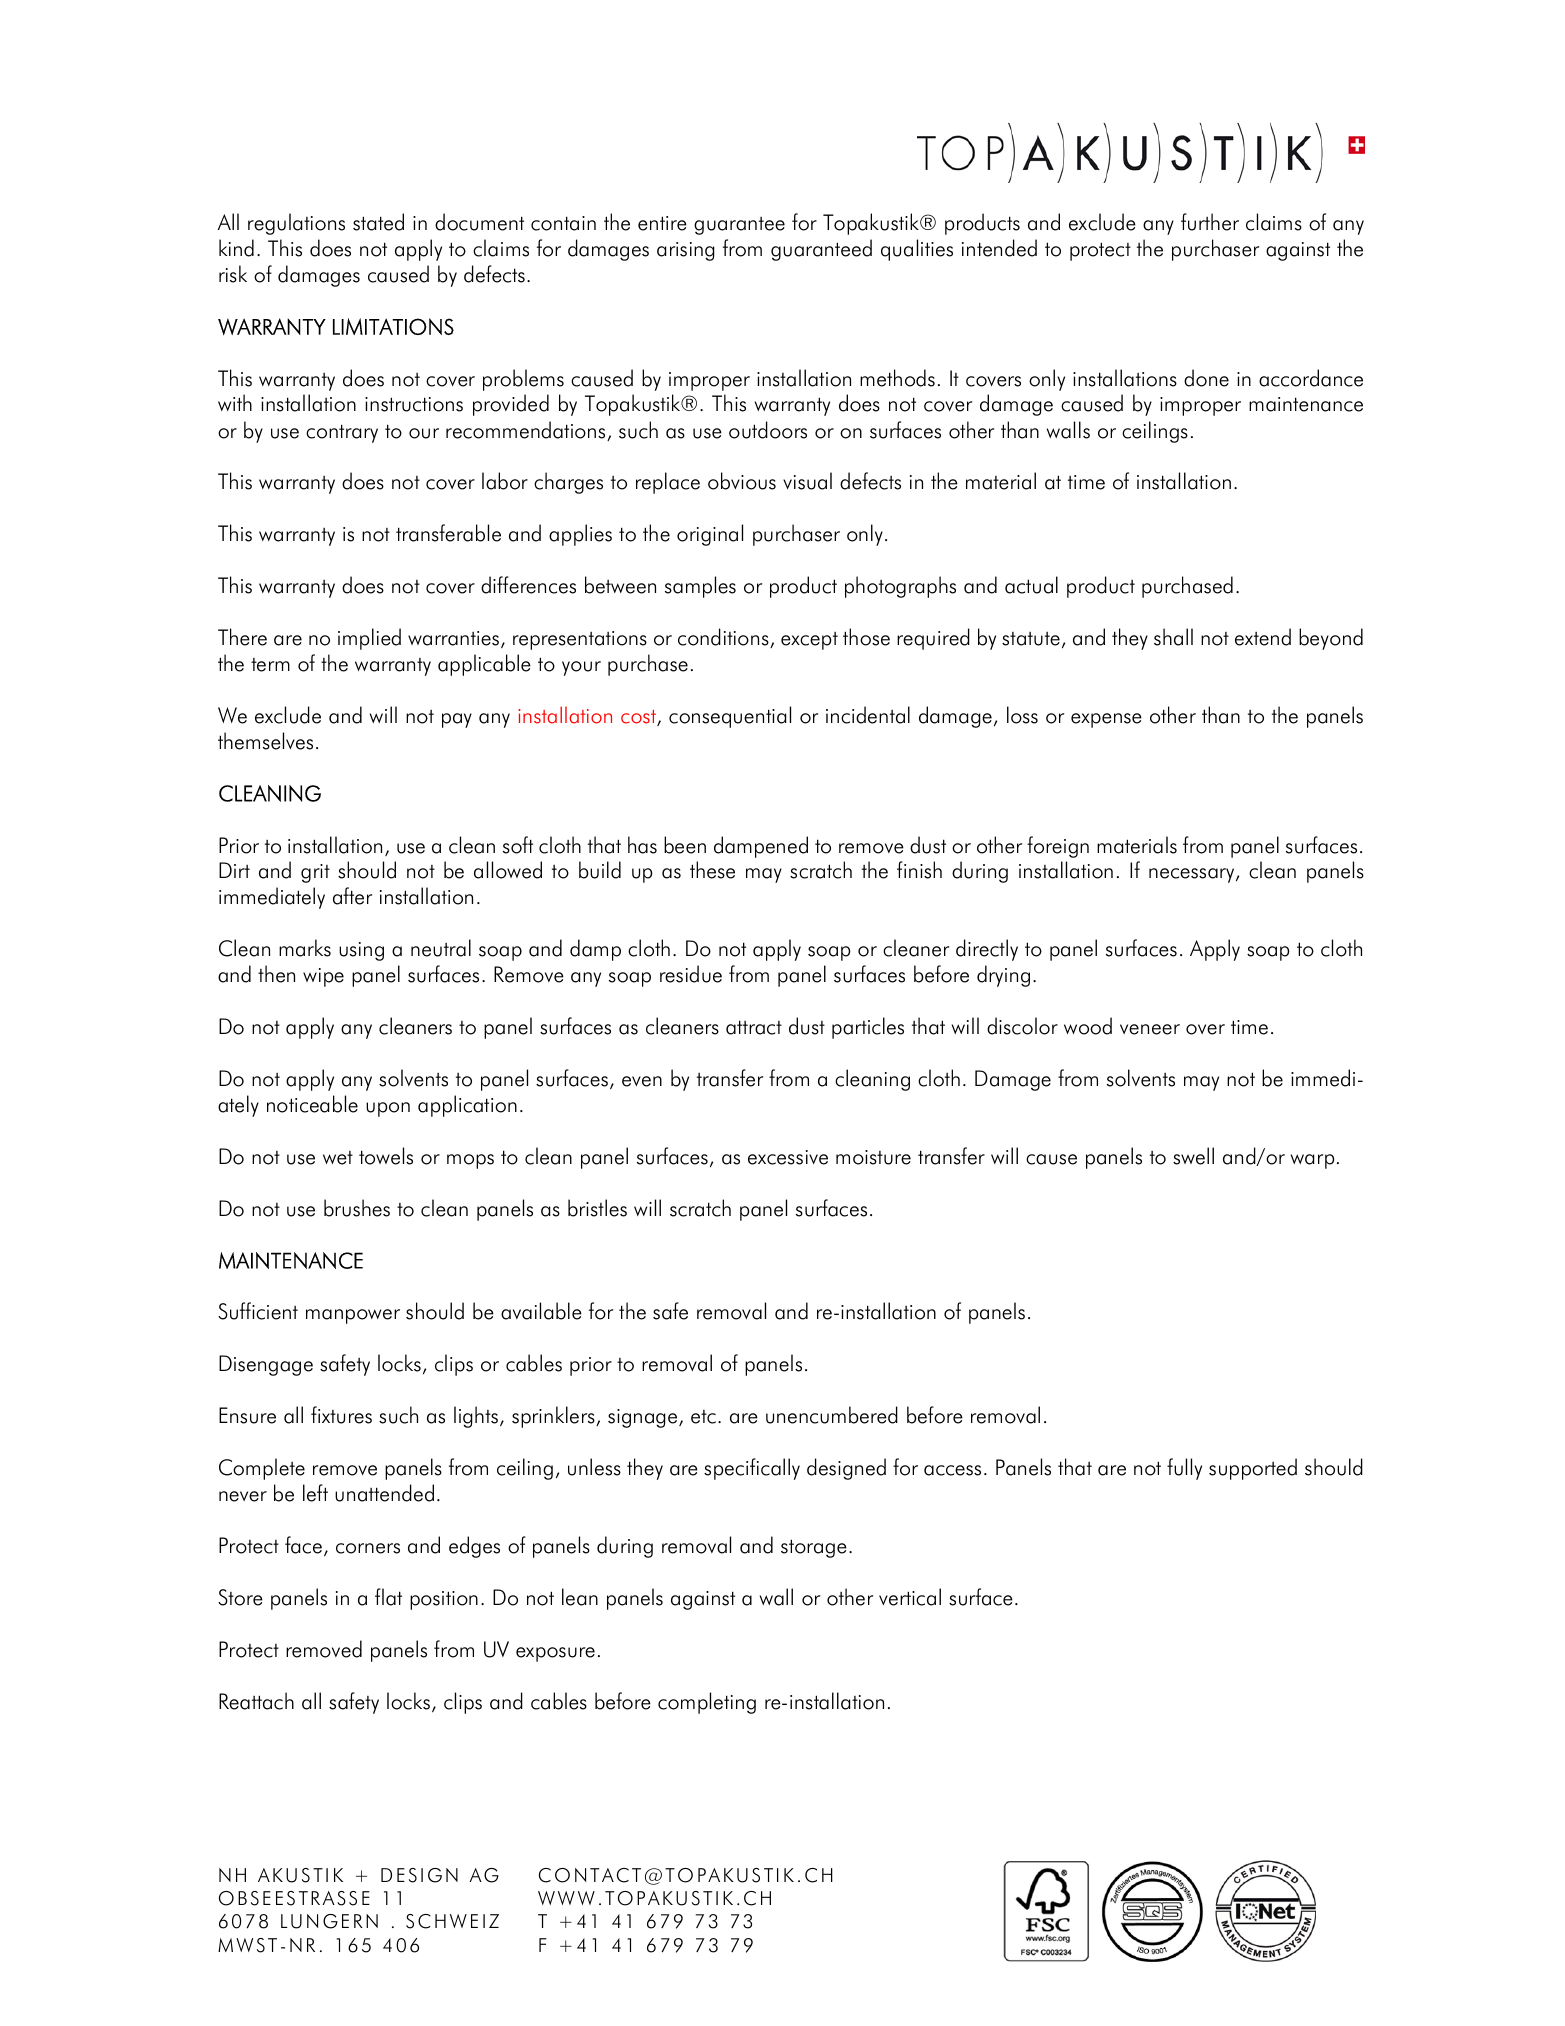 This screenshot has width=1565, height=2026. What do you see at coordinates (707, 1703) in the screenshot?
I see `completing` at bounding box center [707, 1703].
